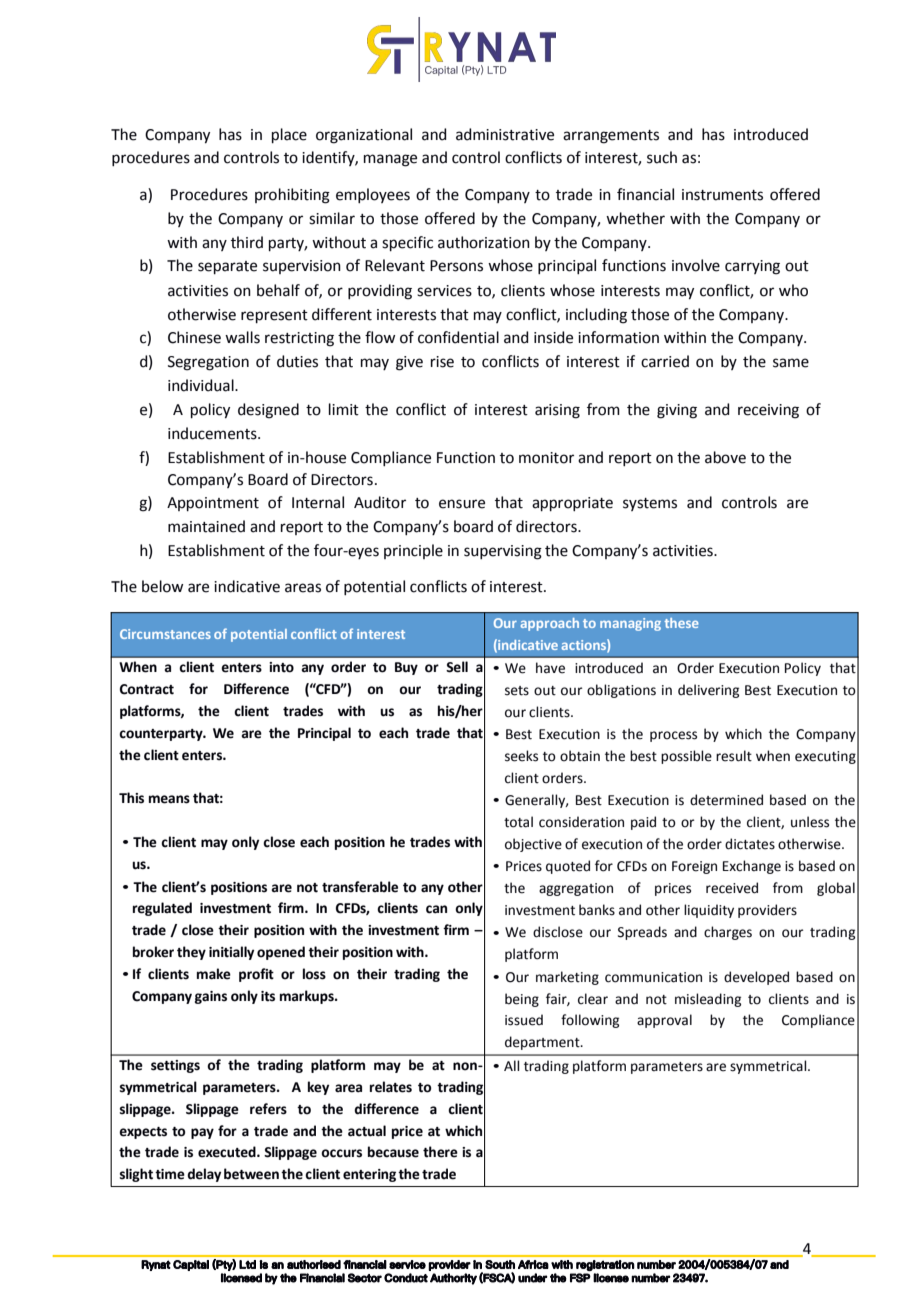 The width and height of the image is (924, 1307). What do you see at coordinates (533, 1264) in the image?
I see `Africa` at bounding box center [533, 1264].
